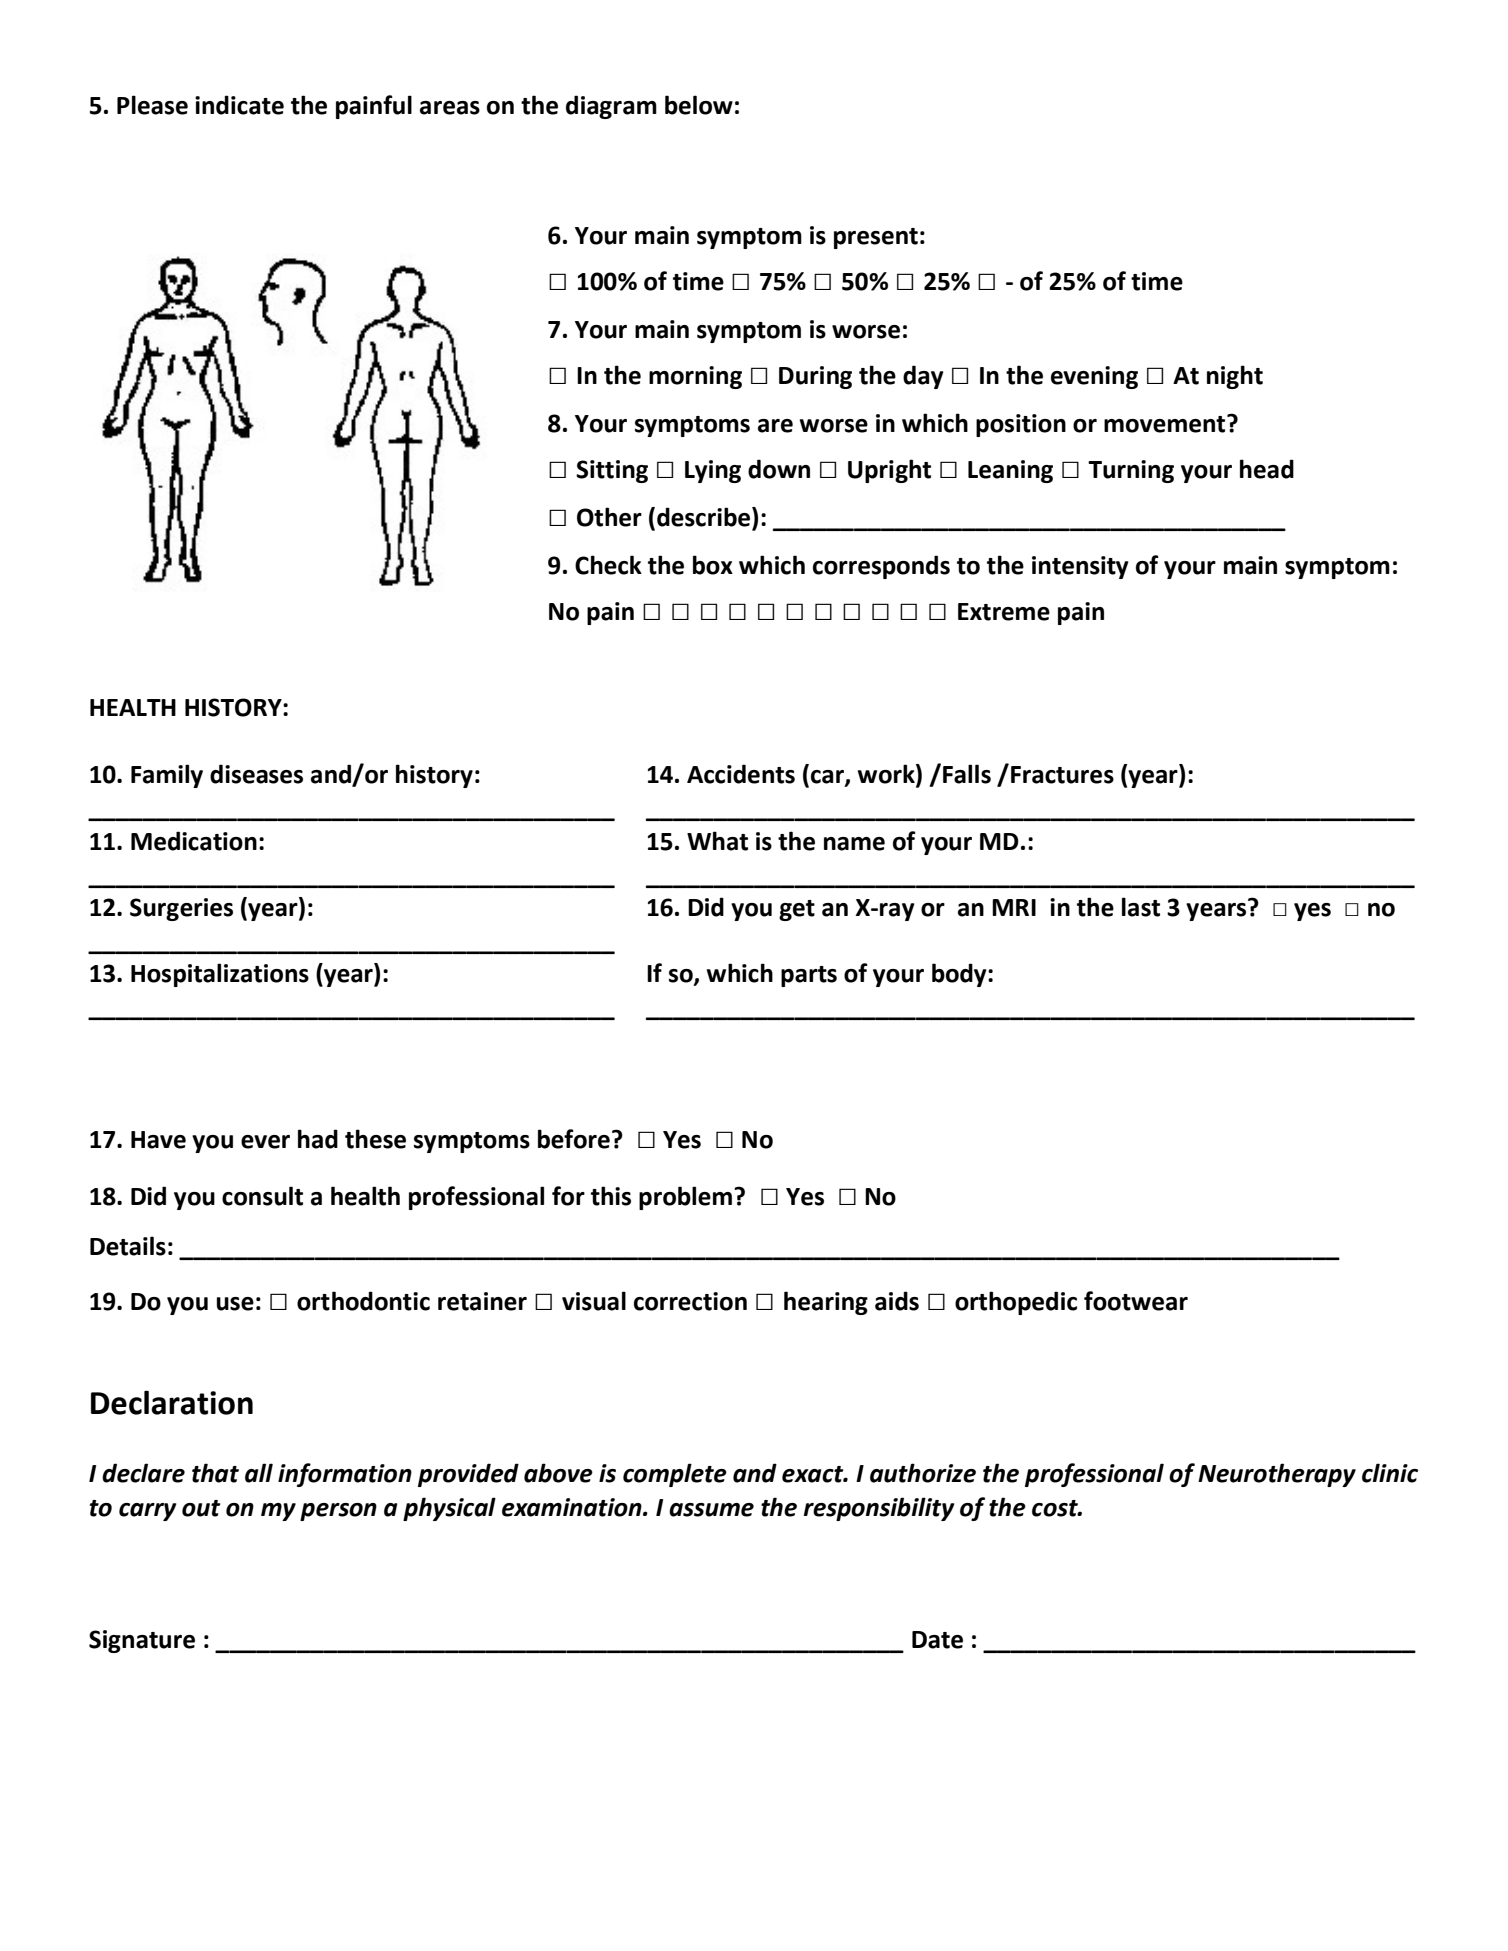 The width and height of the image is (1508, 1951). Describe the element at coordinates (711, 1510) in the image. I see `assume` at that location.
